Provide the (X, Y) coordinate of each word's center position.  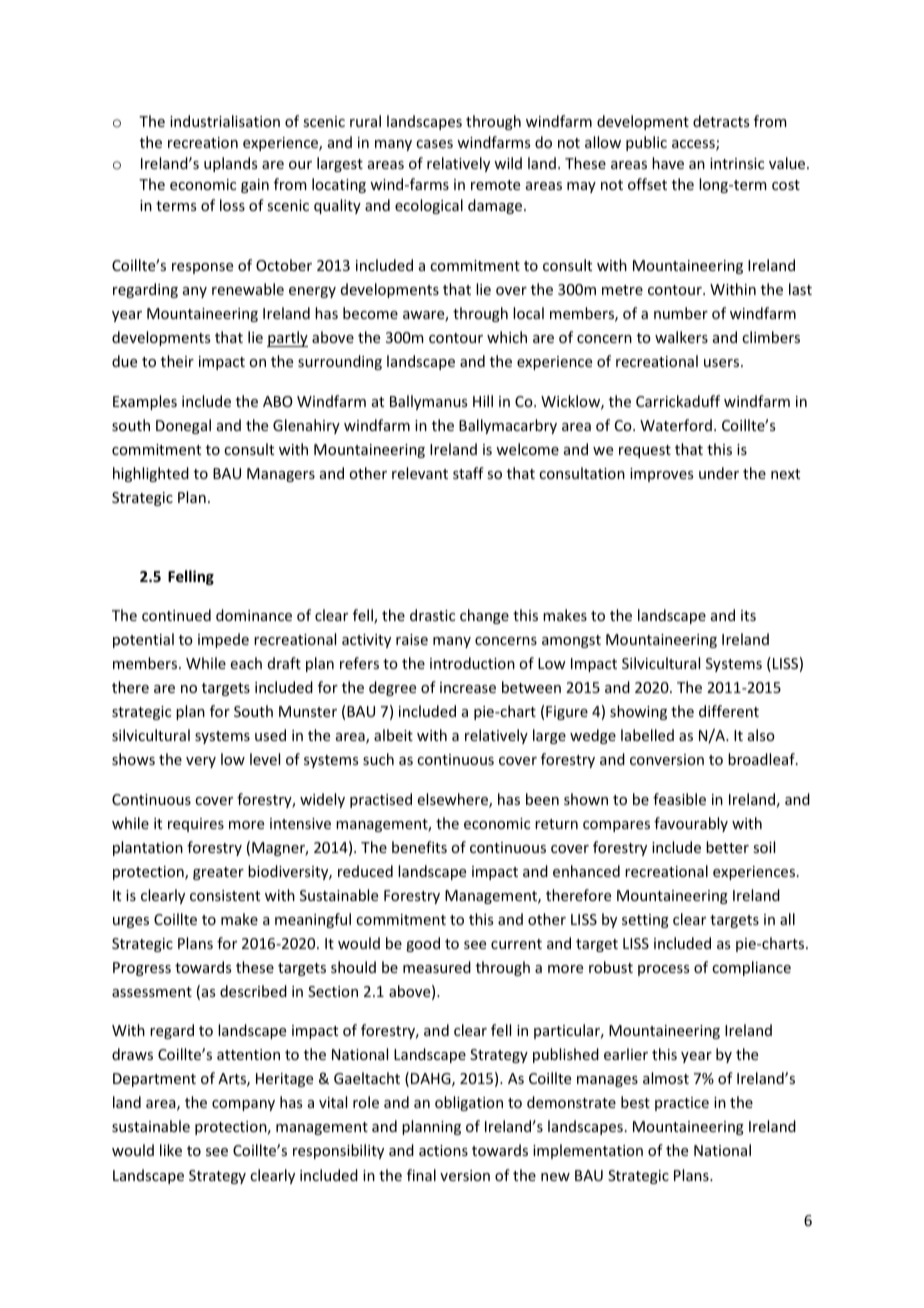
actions (443, 1150)
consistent (225, 895)
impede (223, 640)
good (423, 944)
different (729, 711)
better (727, 847)
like (171, 1150)
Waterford (676, 425)
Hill (483, 401)
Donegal (183, 426)
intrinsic (737, 163)
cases (434, 144)
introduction (472, 663)
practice (682, 1104)
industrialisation (225, 121)
